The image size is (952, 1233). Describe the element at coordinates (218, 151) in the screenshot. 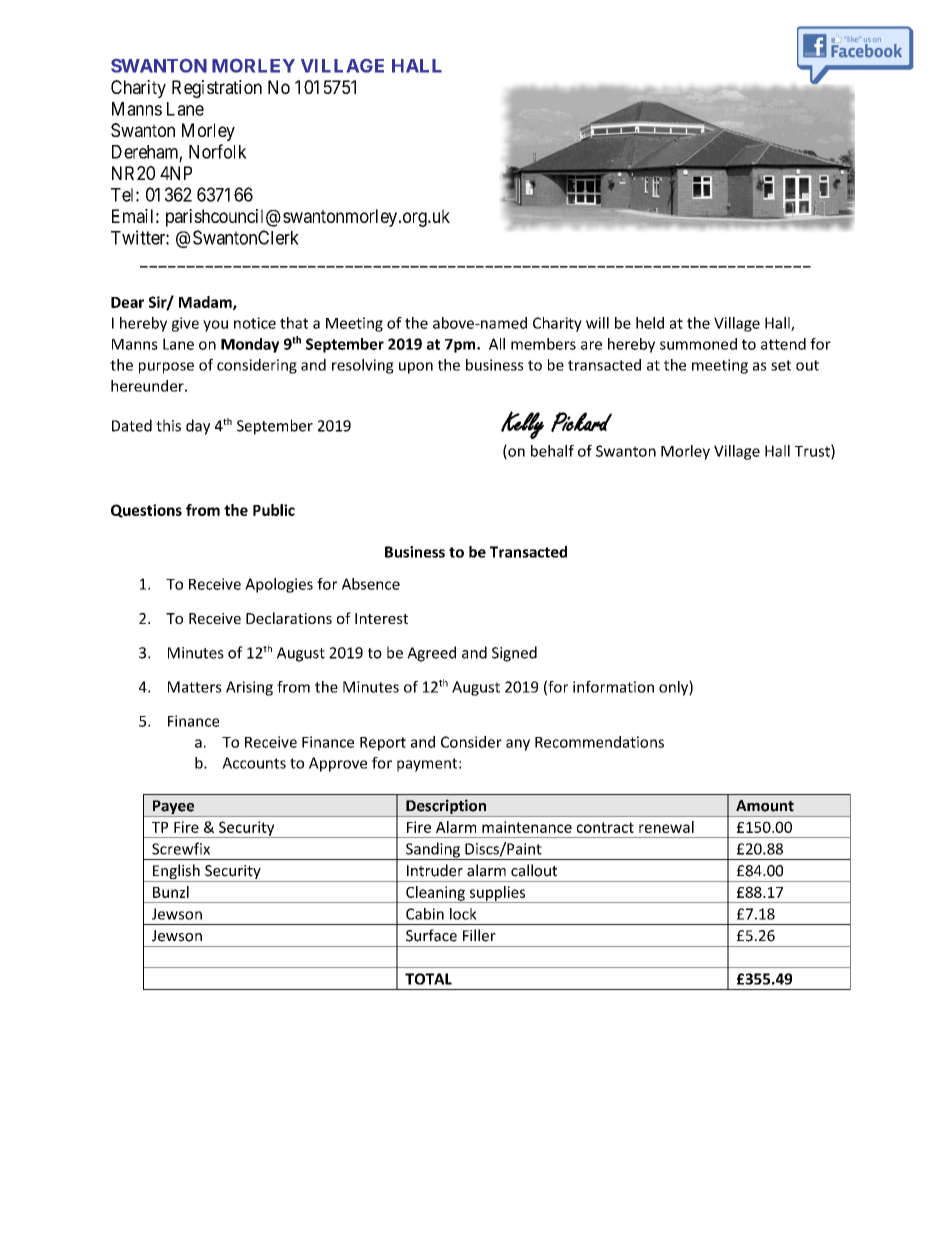

I see `Norfolk` at that location.
